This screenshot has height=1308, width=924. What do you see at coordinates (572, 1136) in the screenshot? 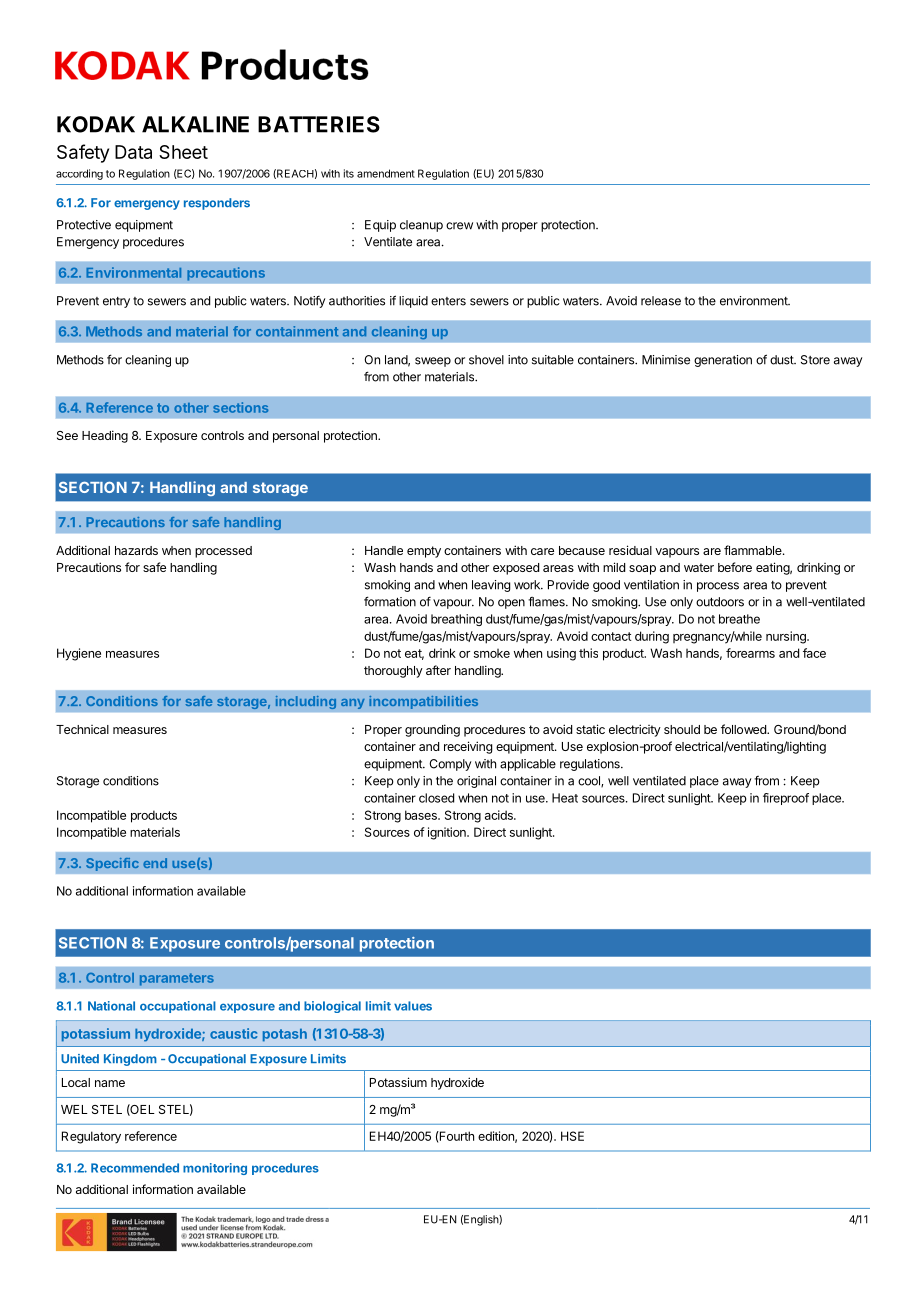
I see `HSE` at bounding box center [572, 1136].
